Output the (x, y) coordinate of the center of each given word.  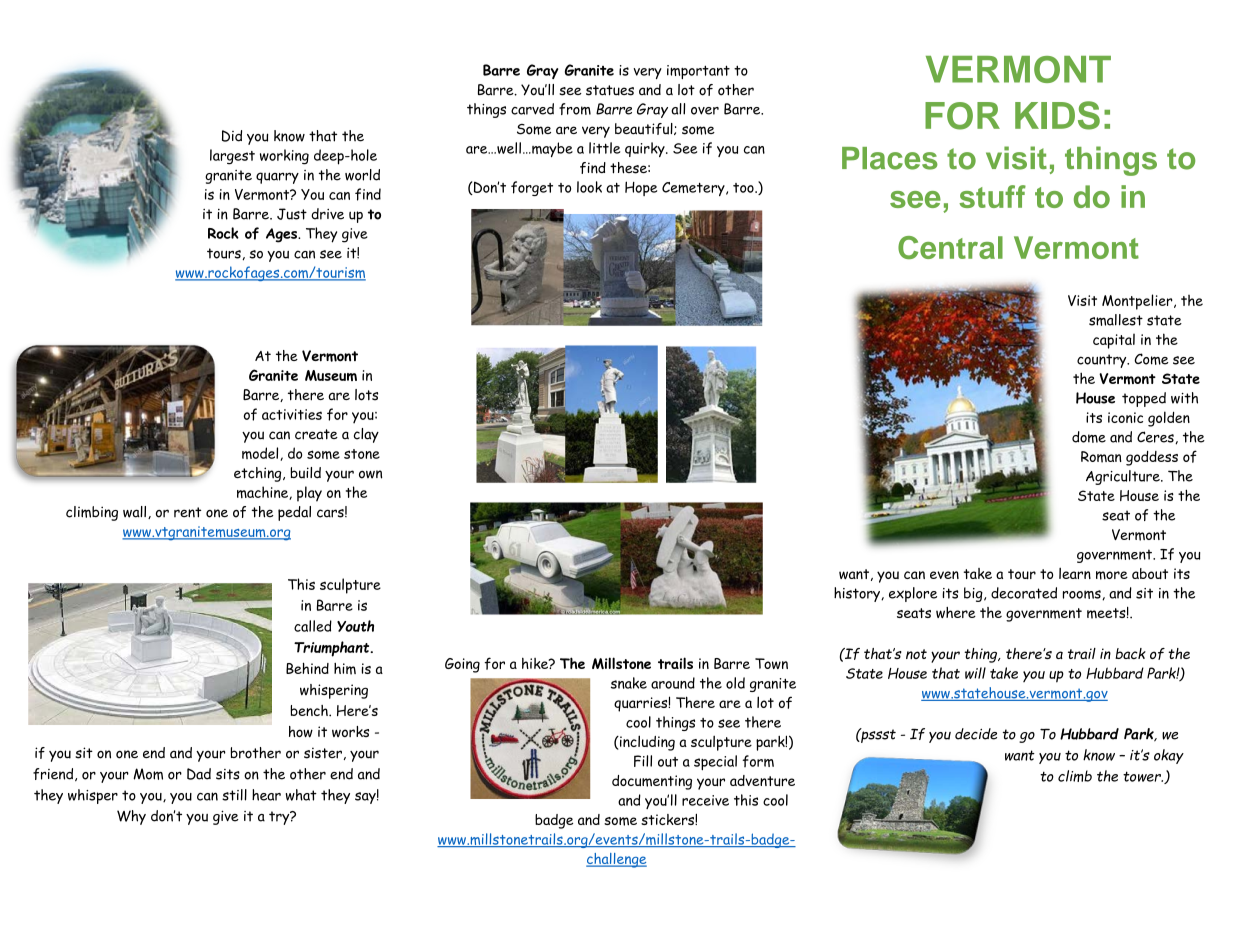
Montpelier (1138, 302)
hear (266, 795)
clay (366, 435)
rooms (1083, 595)
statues (610, 90)
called (313, 626)
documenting (652, 782)
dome (1089, 437)
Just (292, 214)
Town (771, 663)
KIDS (1057, 115)
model (261, 454)
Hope (641, 188)
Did (232, 136)
